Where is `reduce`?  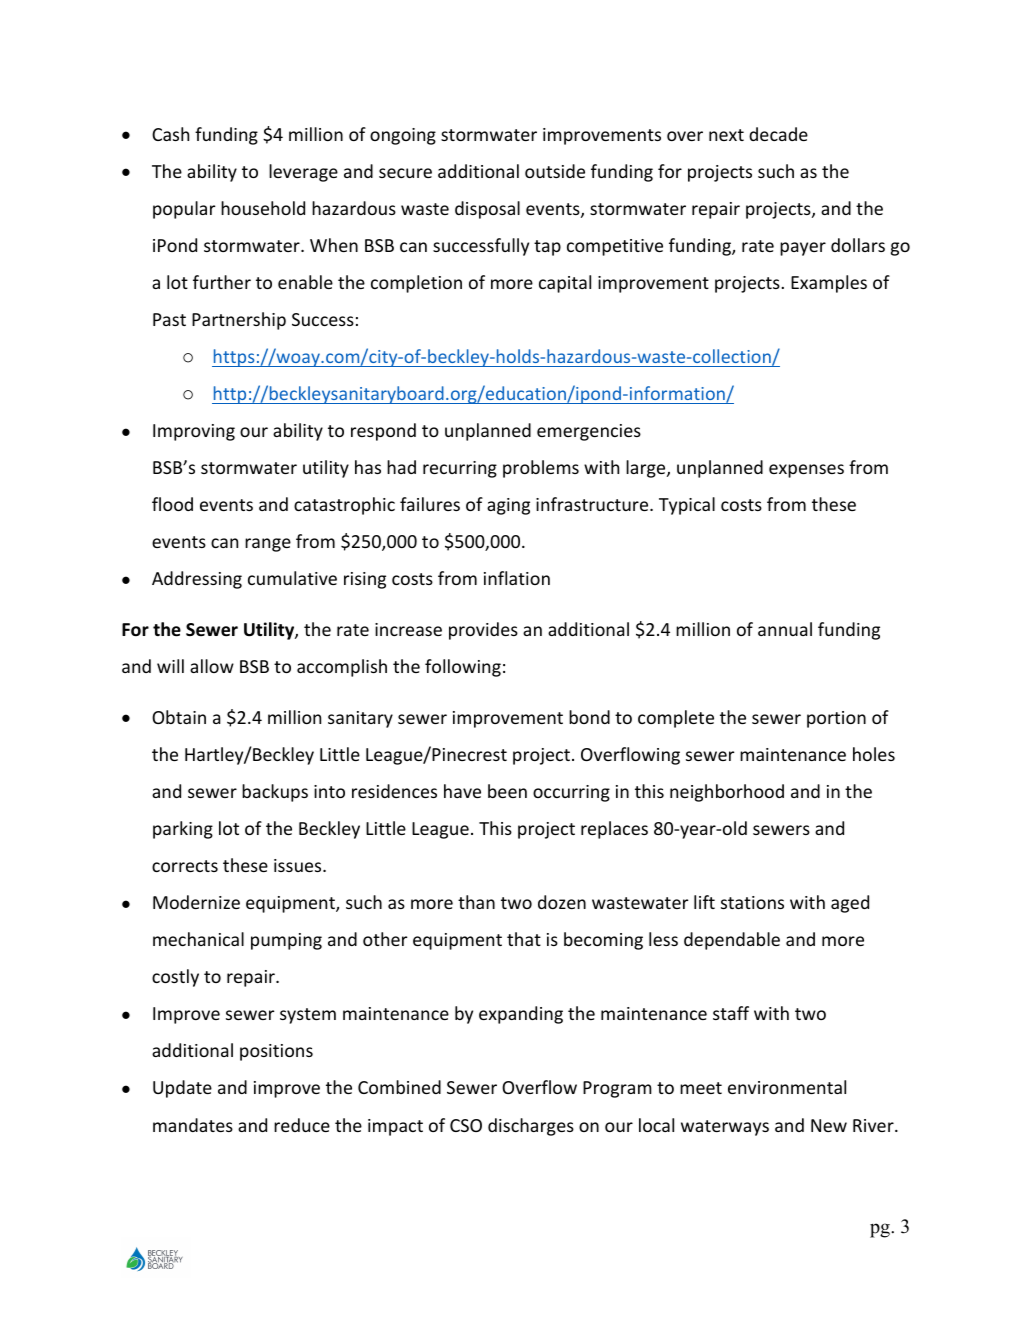 reduce is located at coordinates (302, 1125).
